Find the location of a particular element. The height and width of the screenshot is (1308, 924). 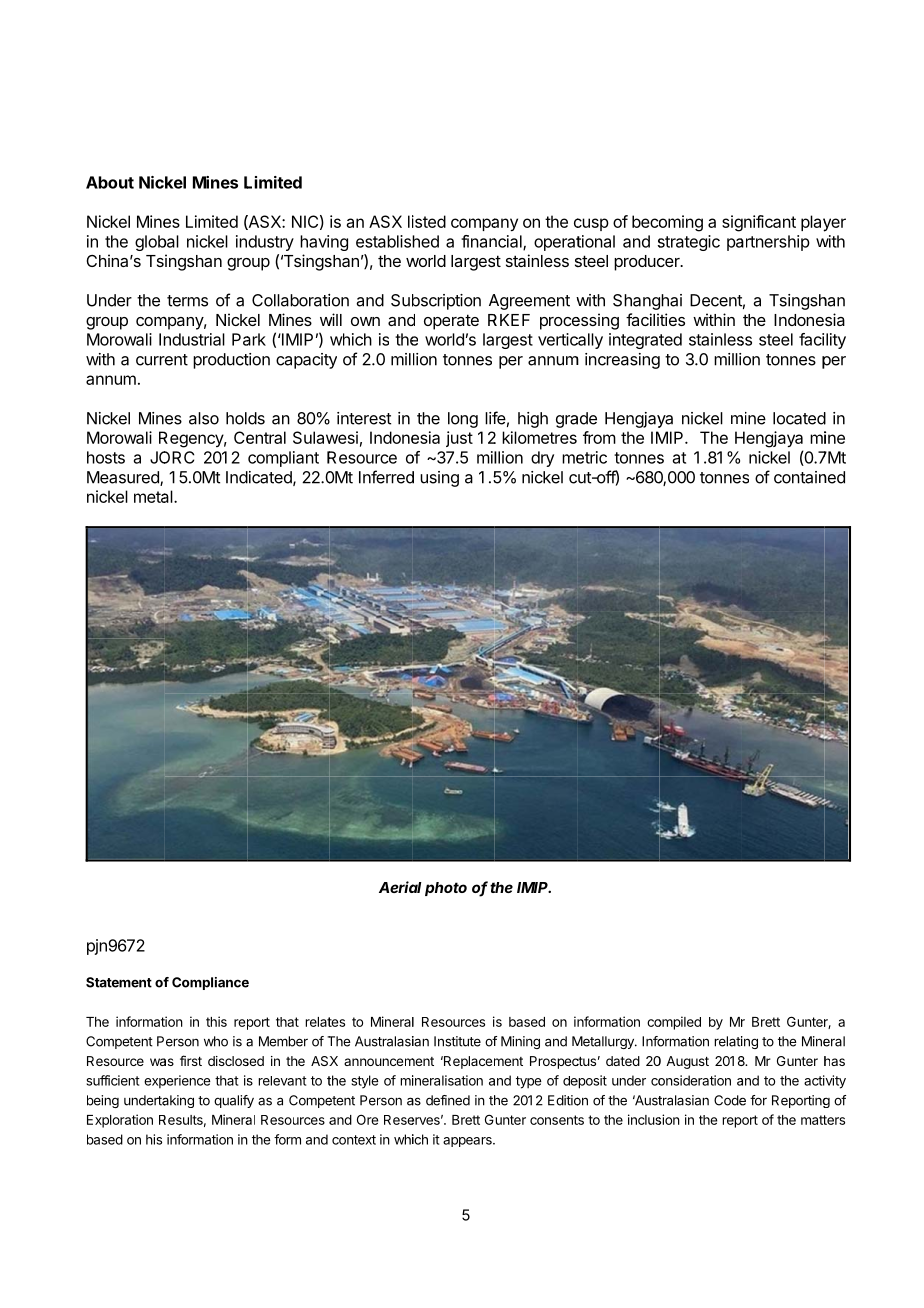

About is located at coordinates (110, 182).
